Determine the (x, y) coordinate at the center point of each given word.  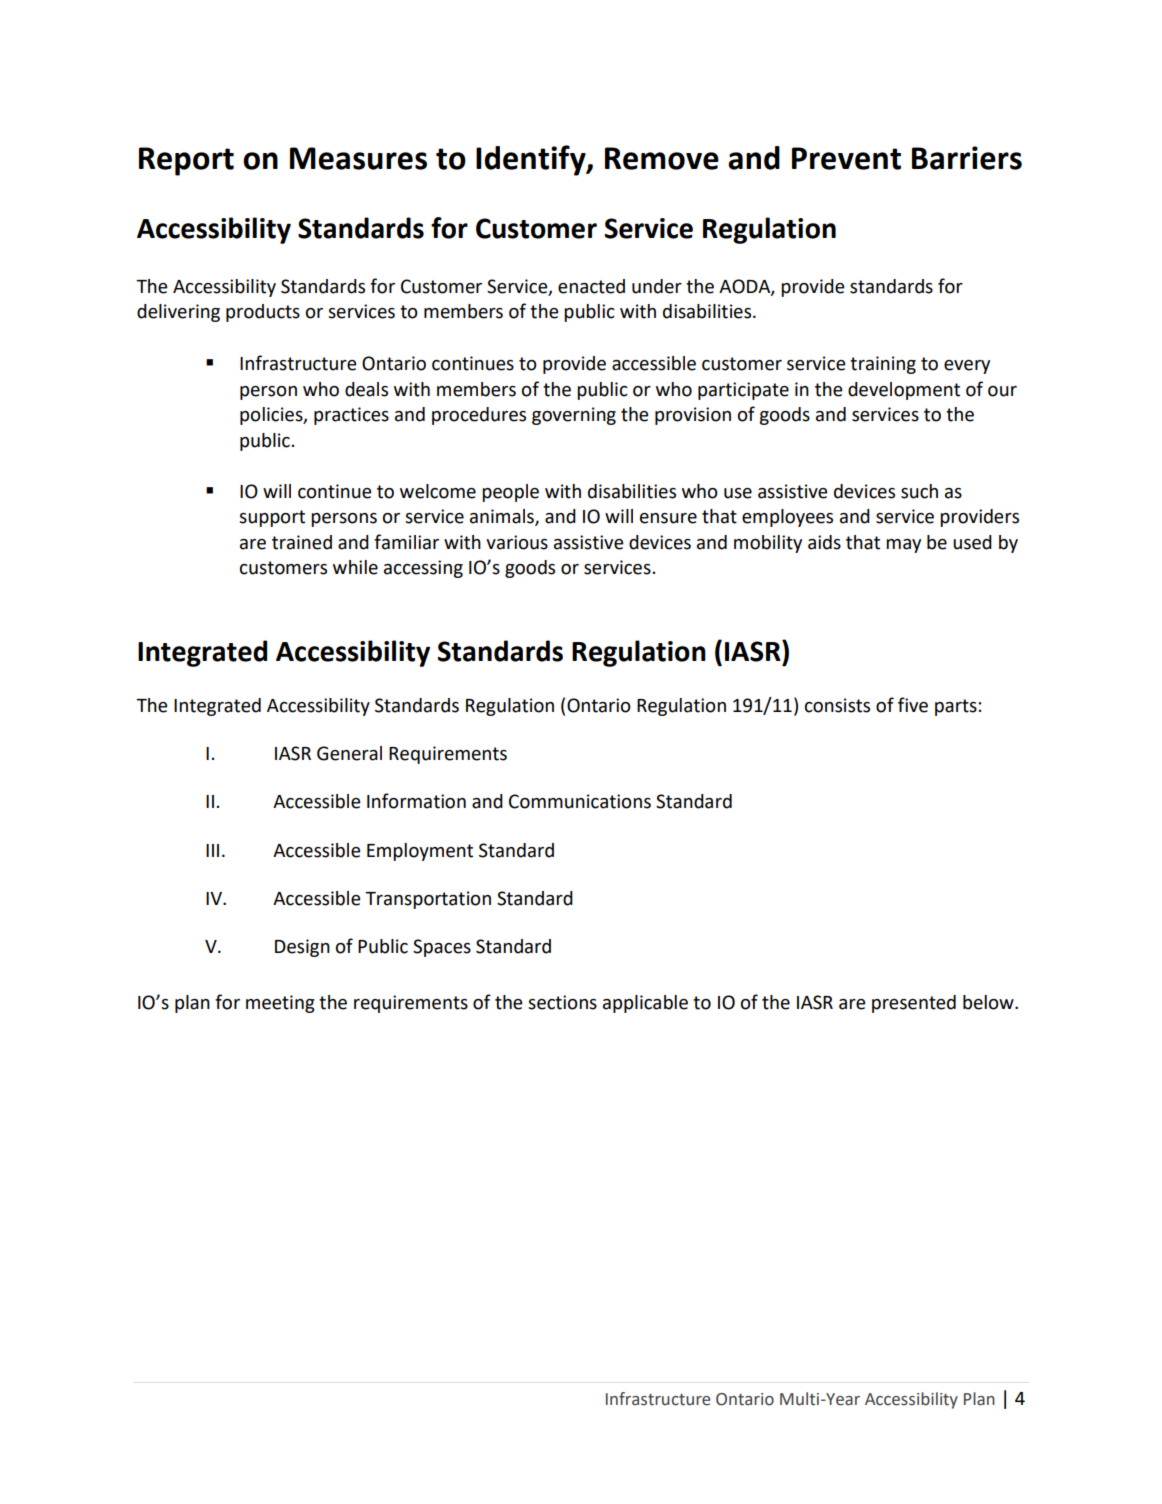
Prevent (846, 158)
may (903, 546)
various (517, 542)
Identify (532, 160)
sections (562, 1002)
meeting (280, 1004)
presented (914, 1004)
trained (302, 542)
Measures (358, 158)
